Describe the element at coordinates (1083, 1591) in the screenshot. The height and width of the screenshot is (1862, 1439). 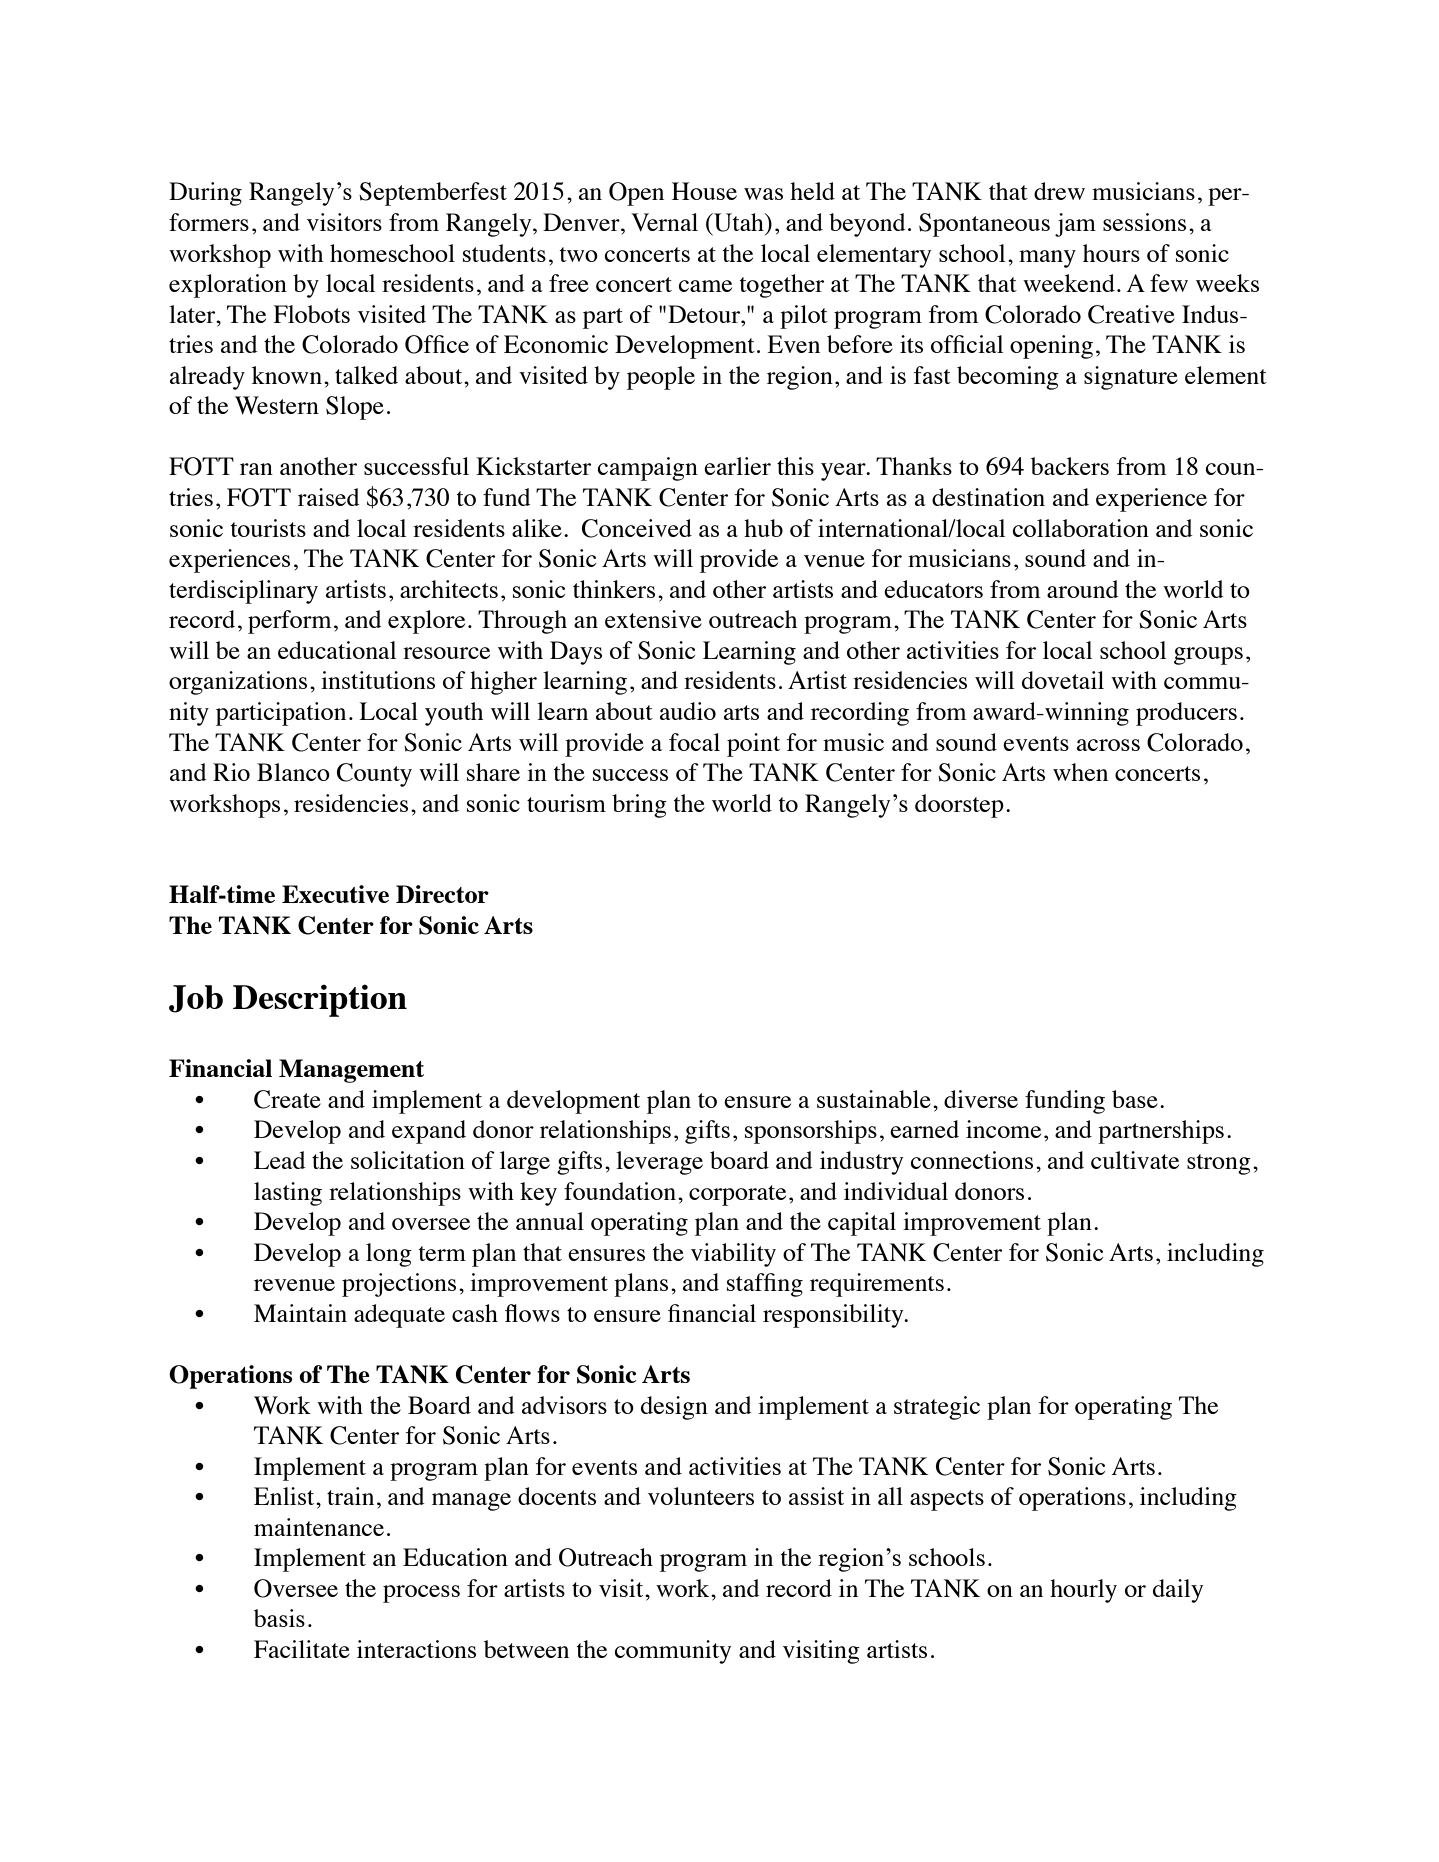
I see `hourly` at that location.
